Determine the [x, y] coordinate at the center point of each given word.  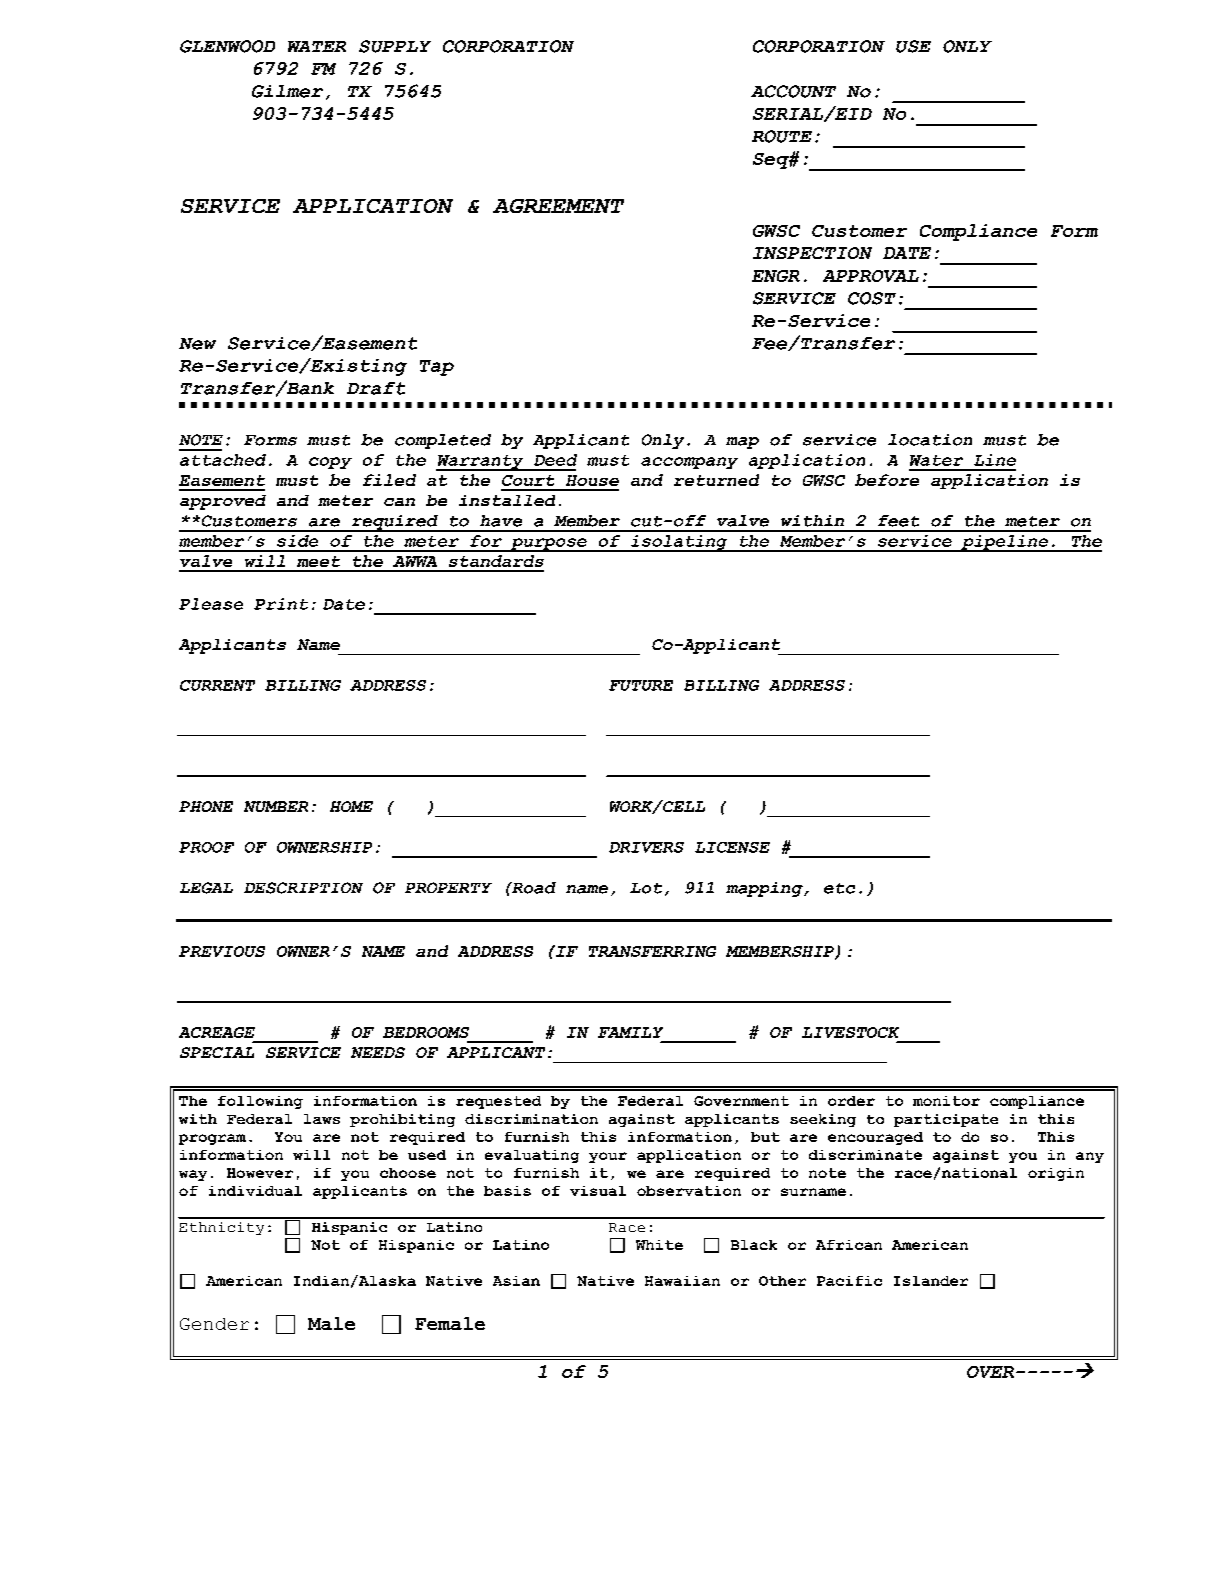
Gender [214, 1324]
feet [898, 521]
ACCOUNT [793, 91]
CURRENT [217, 685]
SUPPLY [395, 46]
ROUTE [782, 136]
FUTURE [641, 685]
